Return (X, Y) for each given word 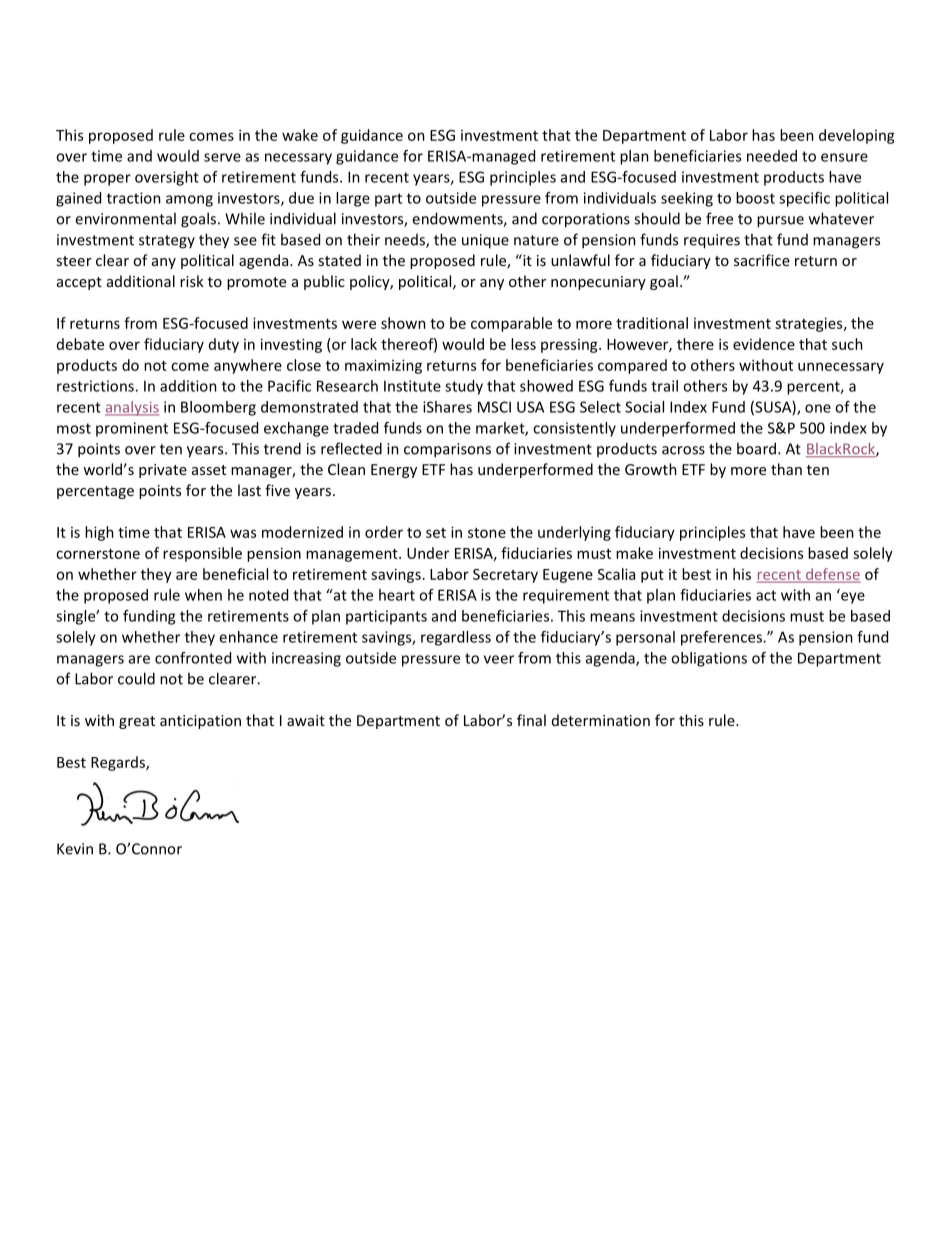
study (464, 387)
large (353, 199)
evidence (764, 344)
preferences (722, 638)
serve (222, 157)
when (203, 595)
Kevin (75, 849)
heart (397, 595)
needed (772, 156)
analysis (132, 408)
